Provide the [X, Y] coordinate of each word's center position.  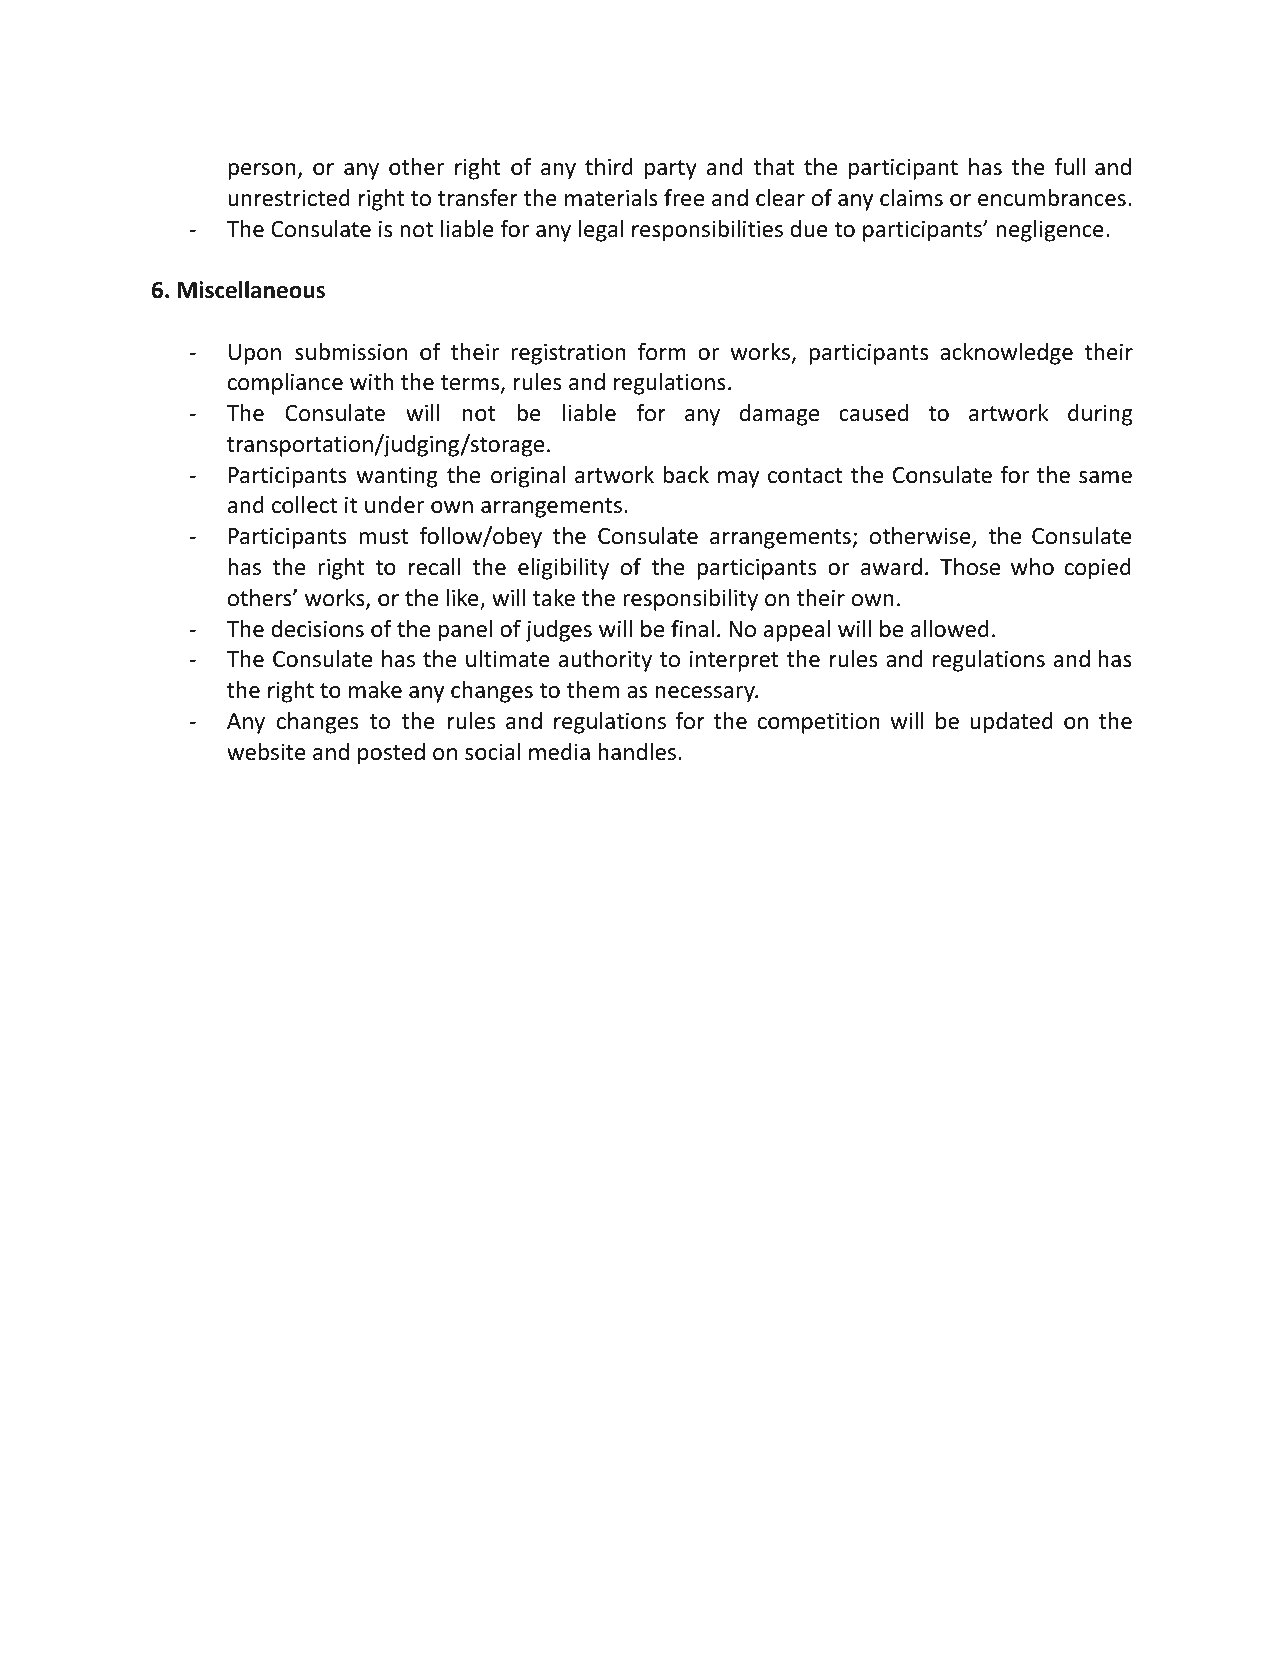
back [686, 475]
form [662, 351]
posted [391, 754]
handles [637, 752]
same [1105, 477]
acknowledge [1006, 354]
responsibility [690, 600]
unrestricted [289, 198]
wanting [397, 477]
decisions [317, 629]
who [1032, 567]
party [671, 170]
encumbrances [1052, 198]
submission [351, 352]
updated [1011, 723]
